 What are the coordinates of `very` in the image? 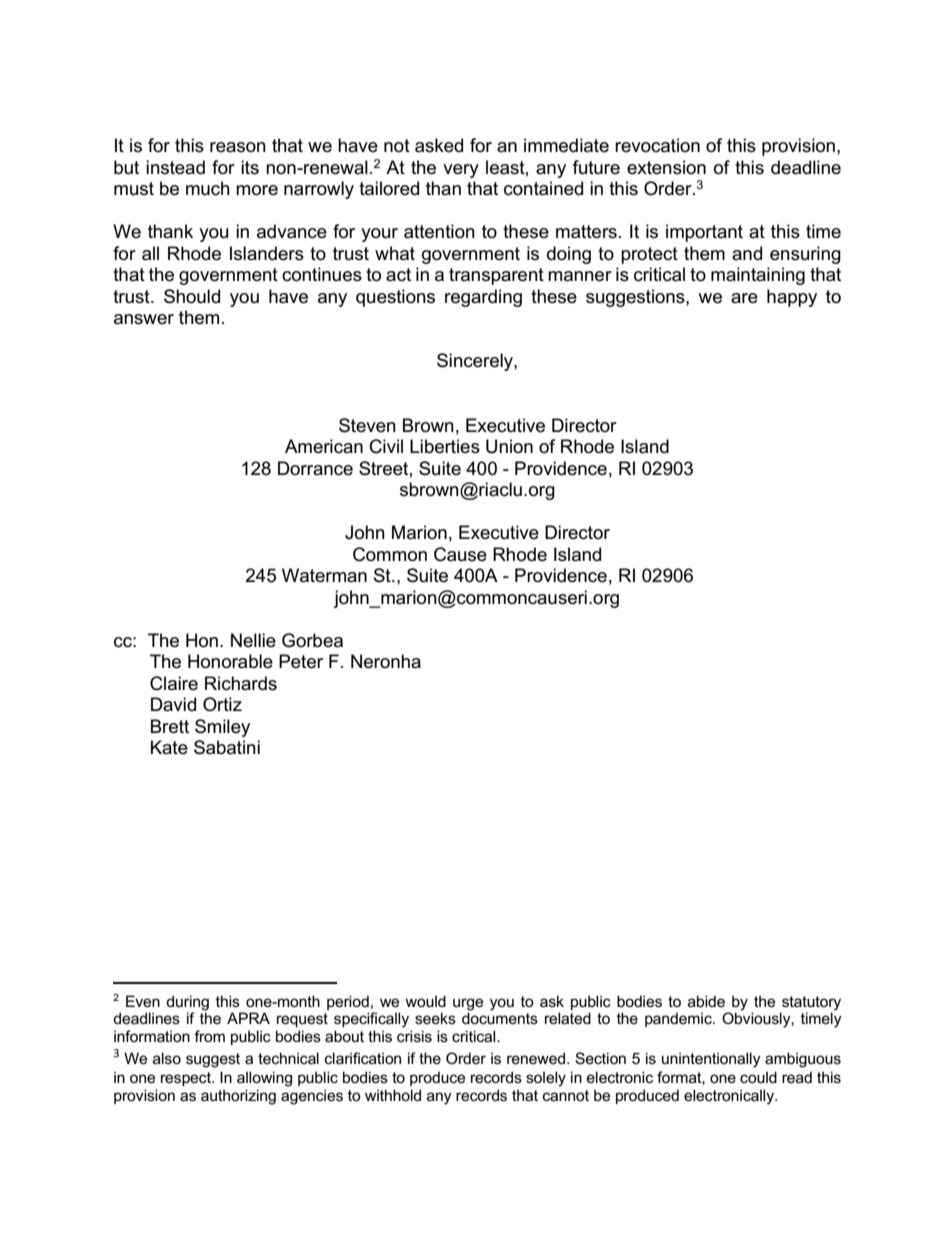 It's located at (461, 171).
